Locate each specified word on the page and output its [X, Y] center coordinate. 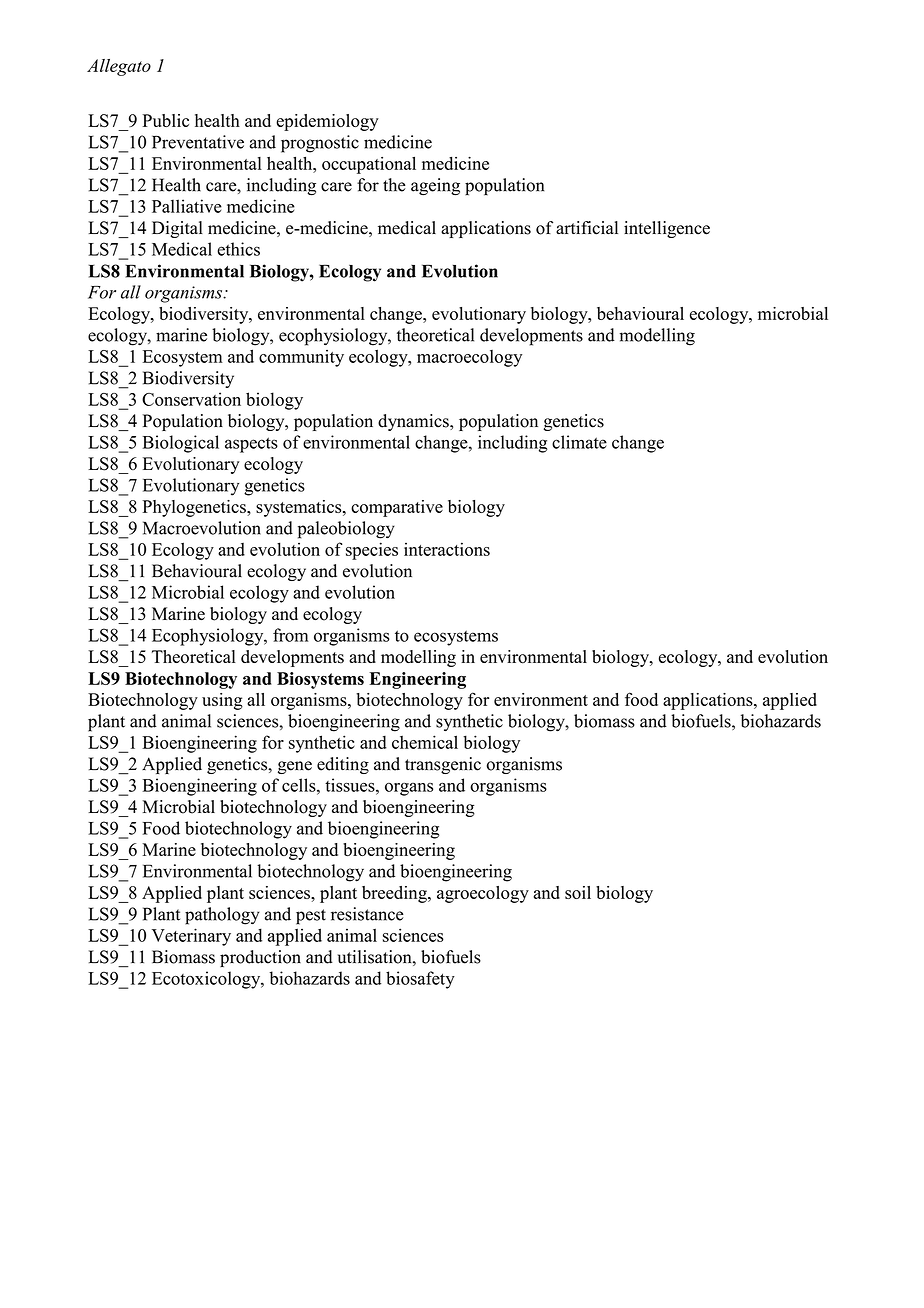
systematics [300, 508]
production [260, 958]
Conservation [191, 399]
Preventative [198, 142]
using [222, 701]
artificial [587, 228]
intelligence [667, 229]
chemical [425, 742]
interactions [447, 549]
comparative [397, 508]
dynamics [414, 422]
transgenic [443, 765]
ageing [435, 187]
